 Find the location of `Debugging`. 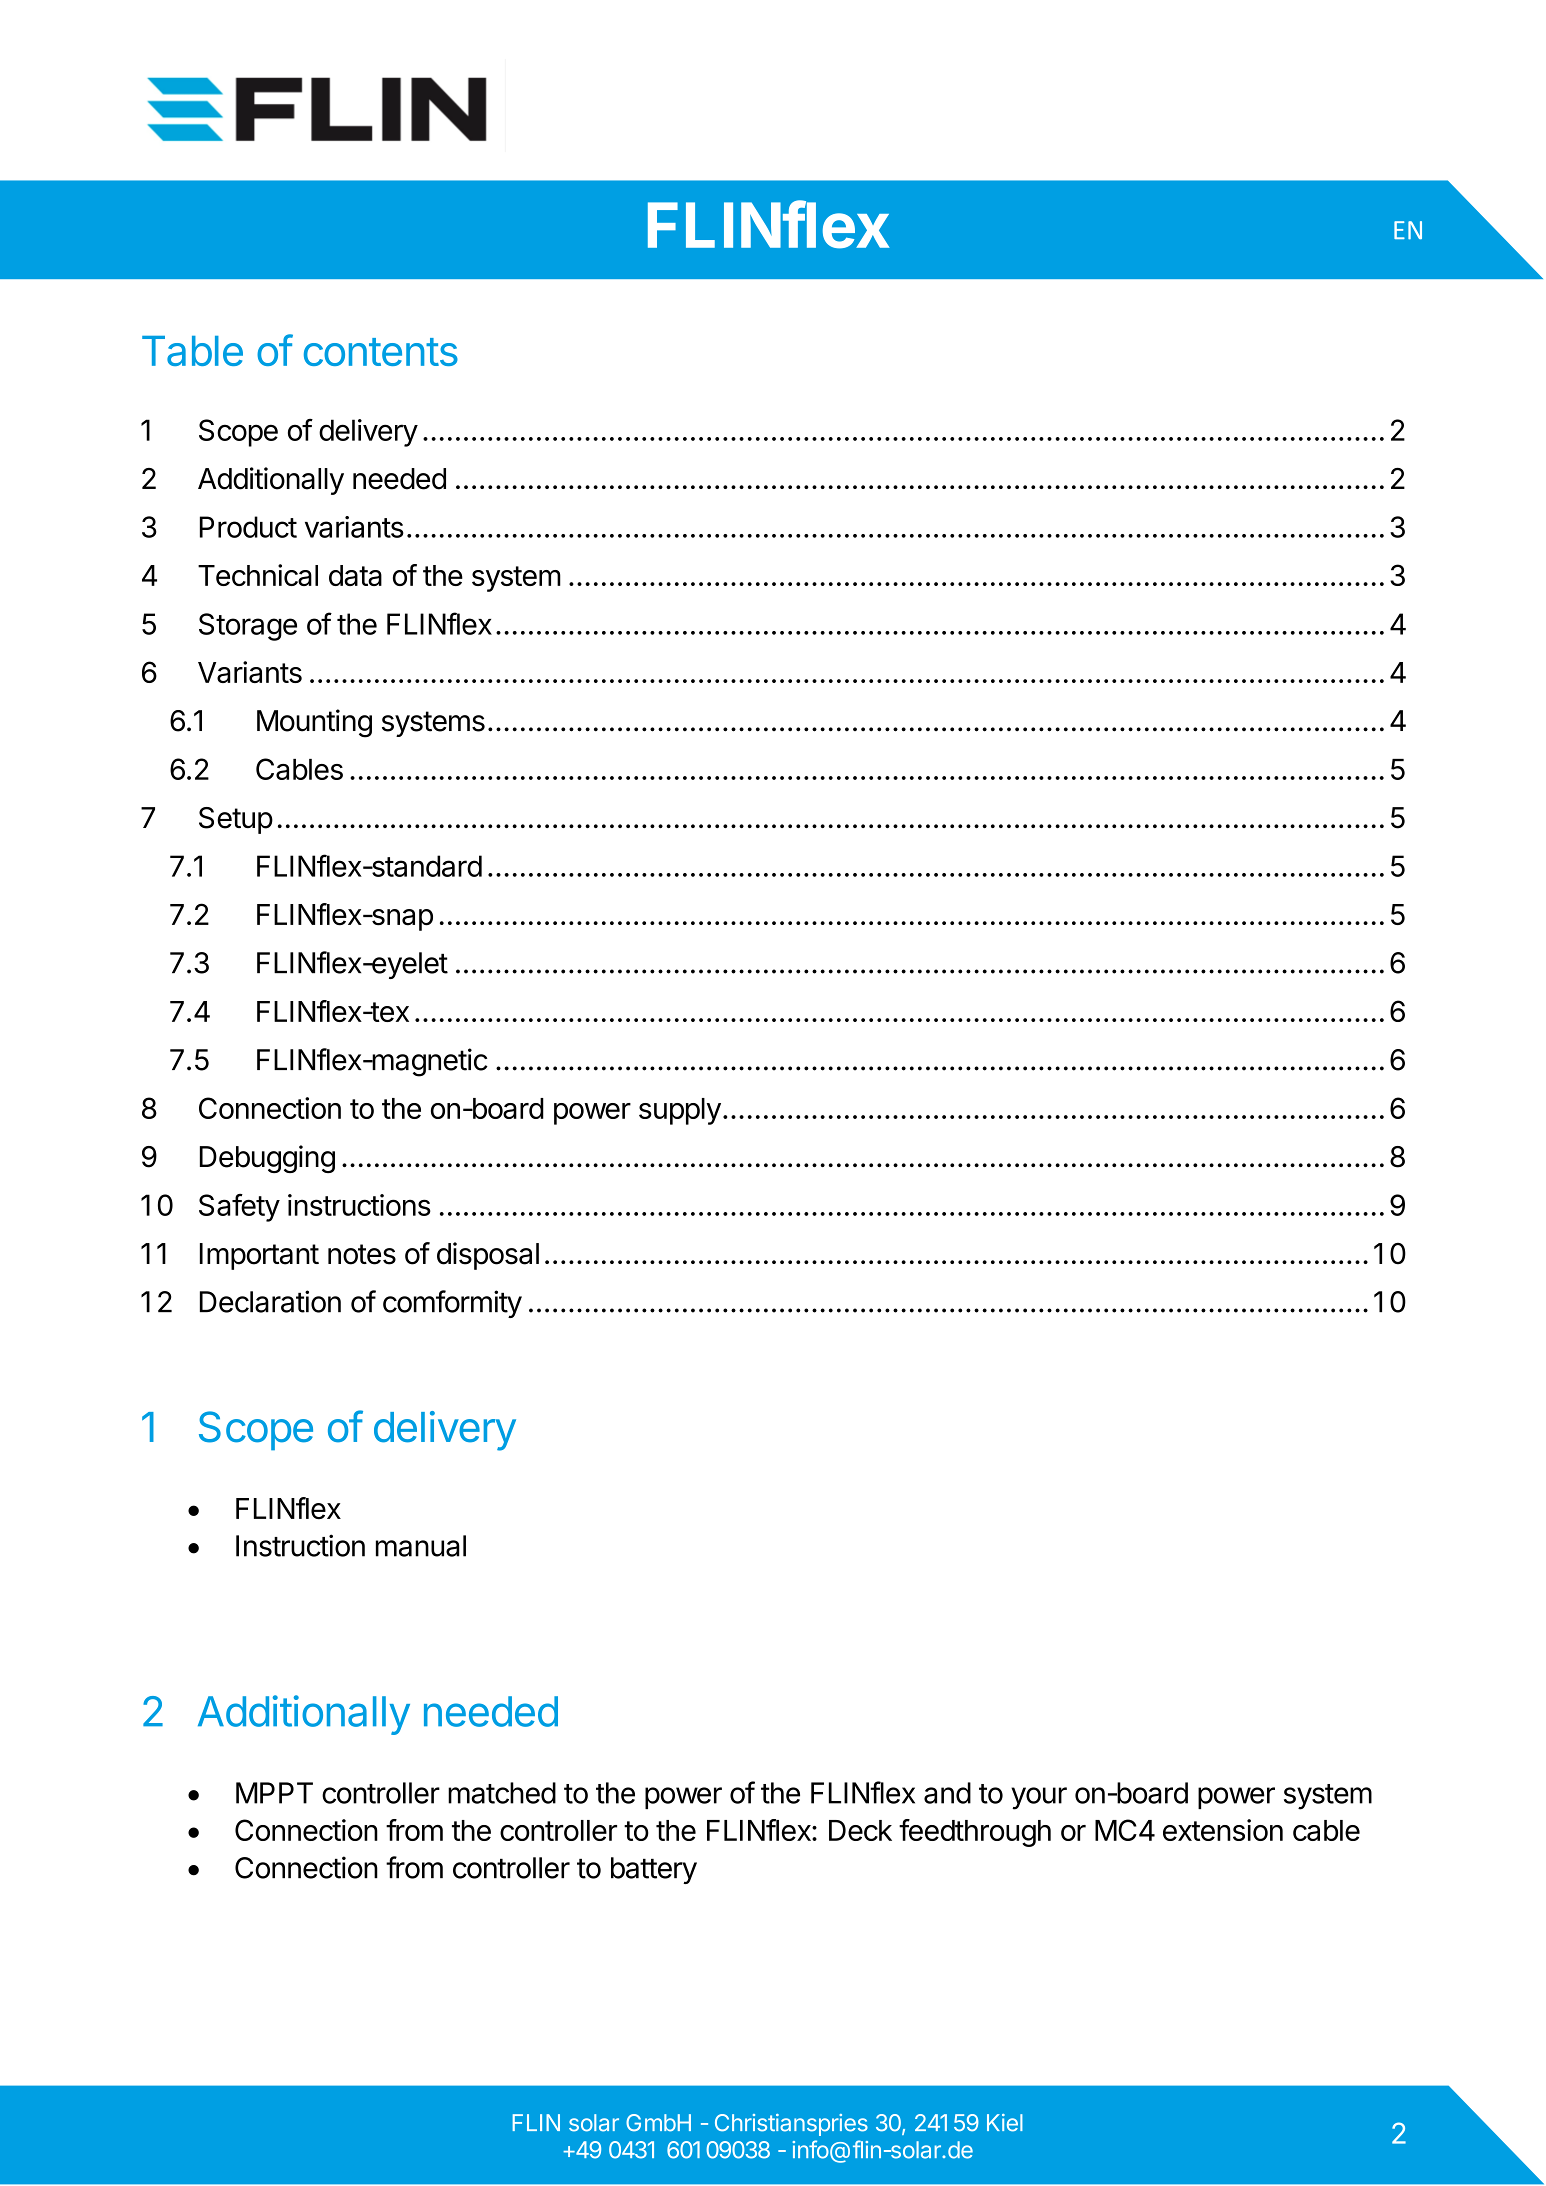

Debugging is located at coordinates (267, 1159).
